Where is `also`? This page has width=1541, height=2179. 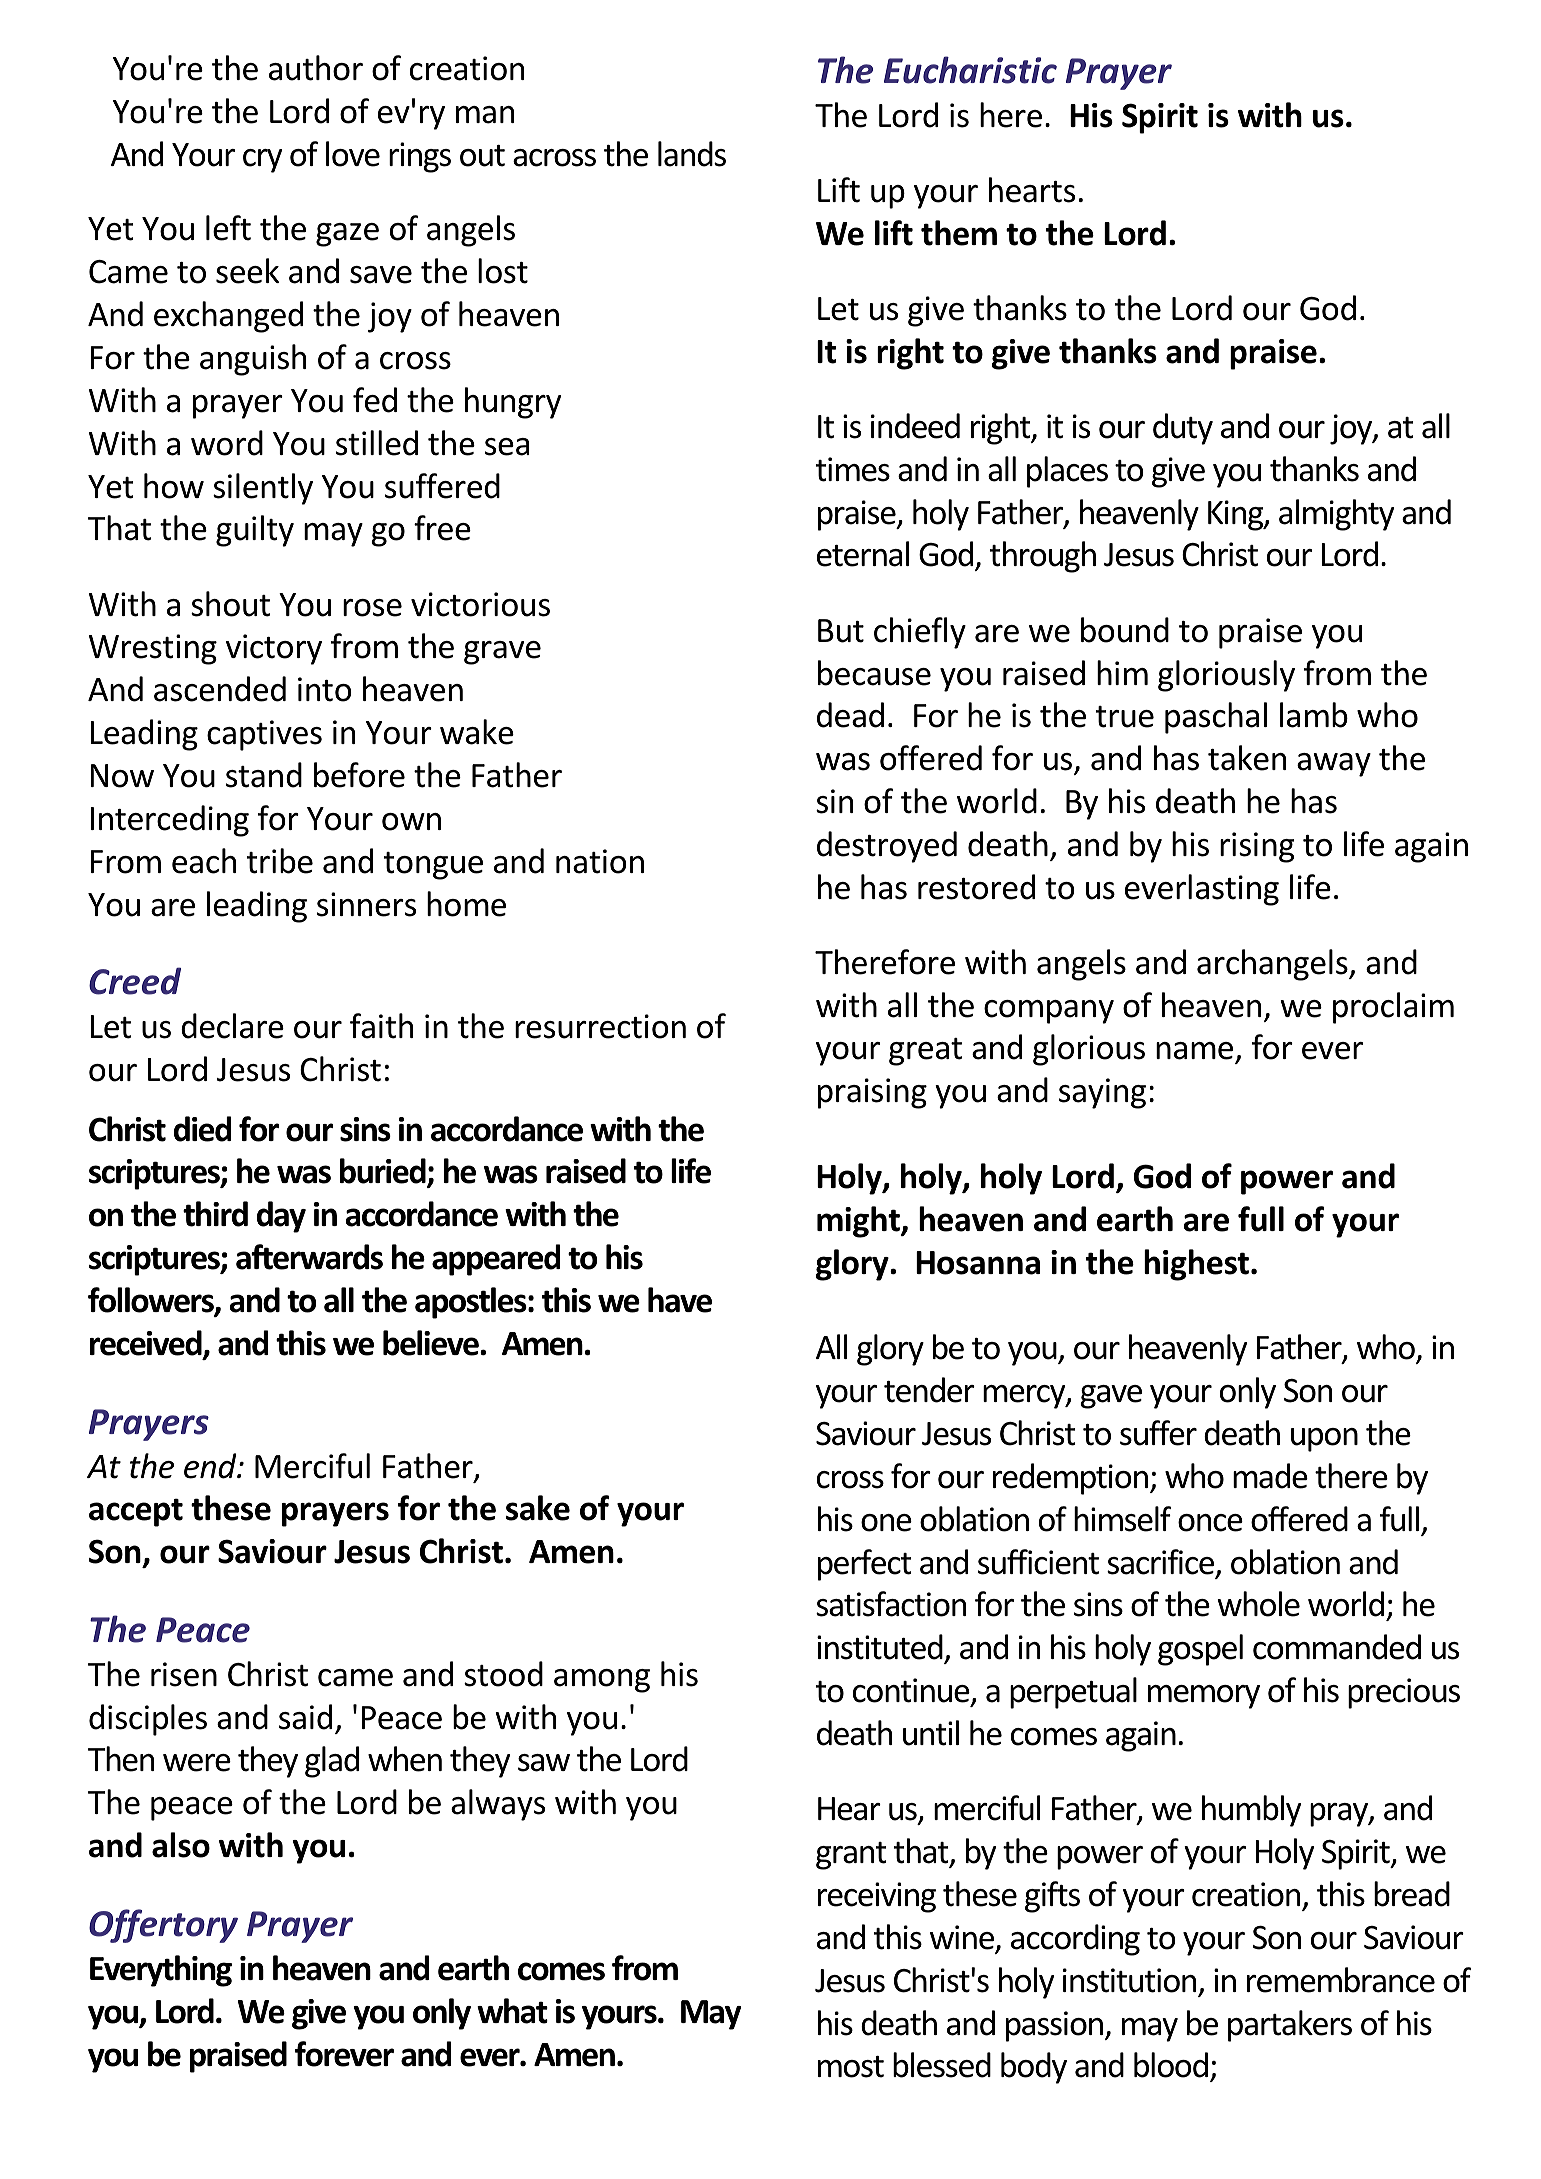 also is located at coordinates (181, 1845).
